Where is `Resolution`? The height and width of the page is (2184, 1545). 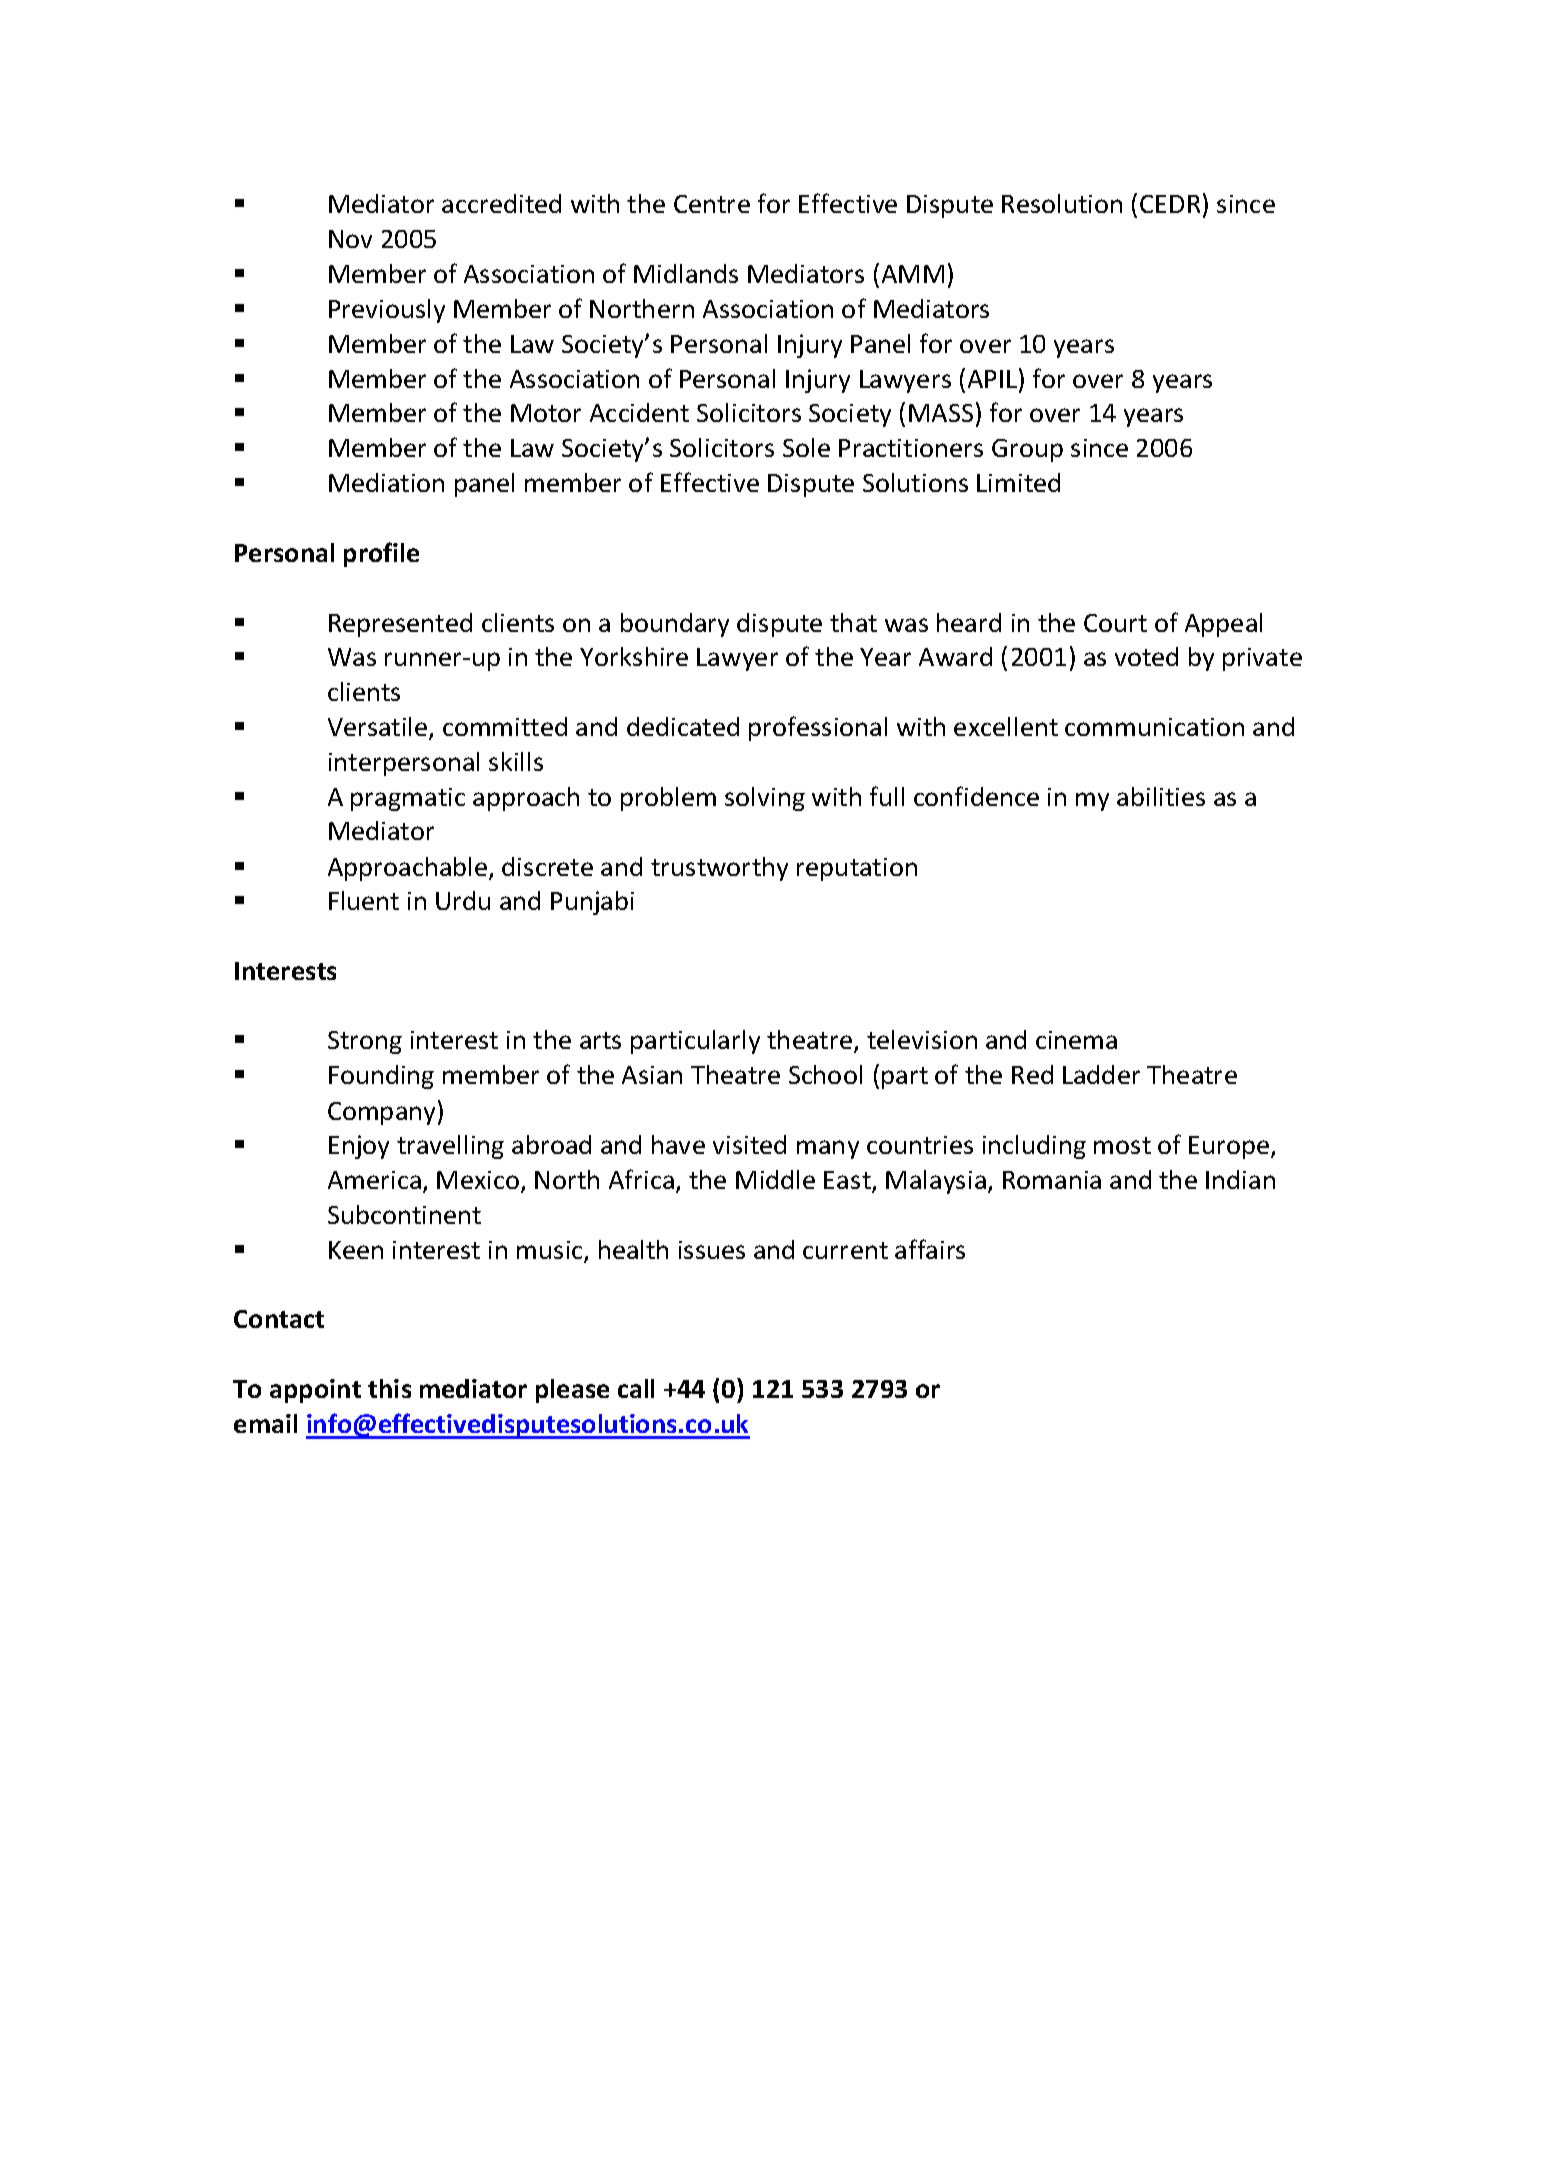
Resolution is located at coordinates (1062, 203).
